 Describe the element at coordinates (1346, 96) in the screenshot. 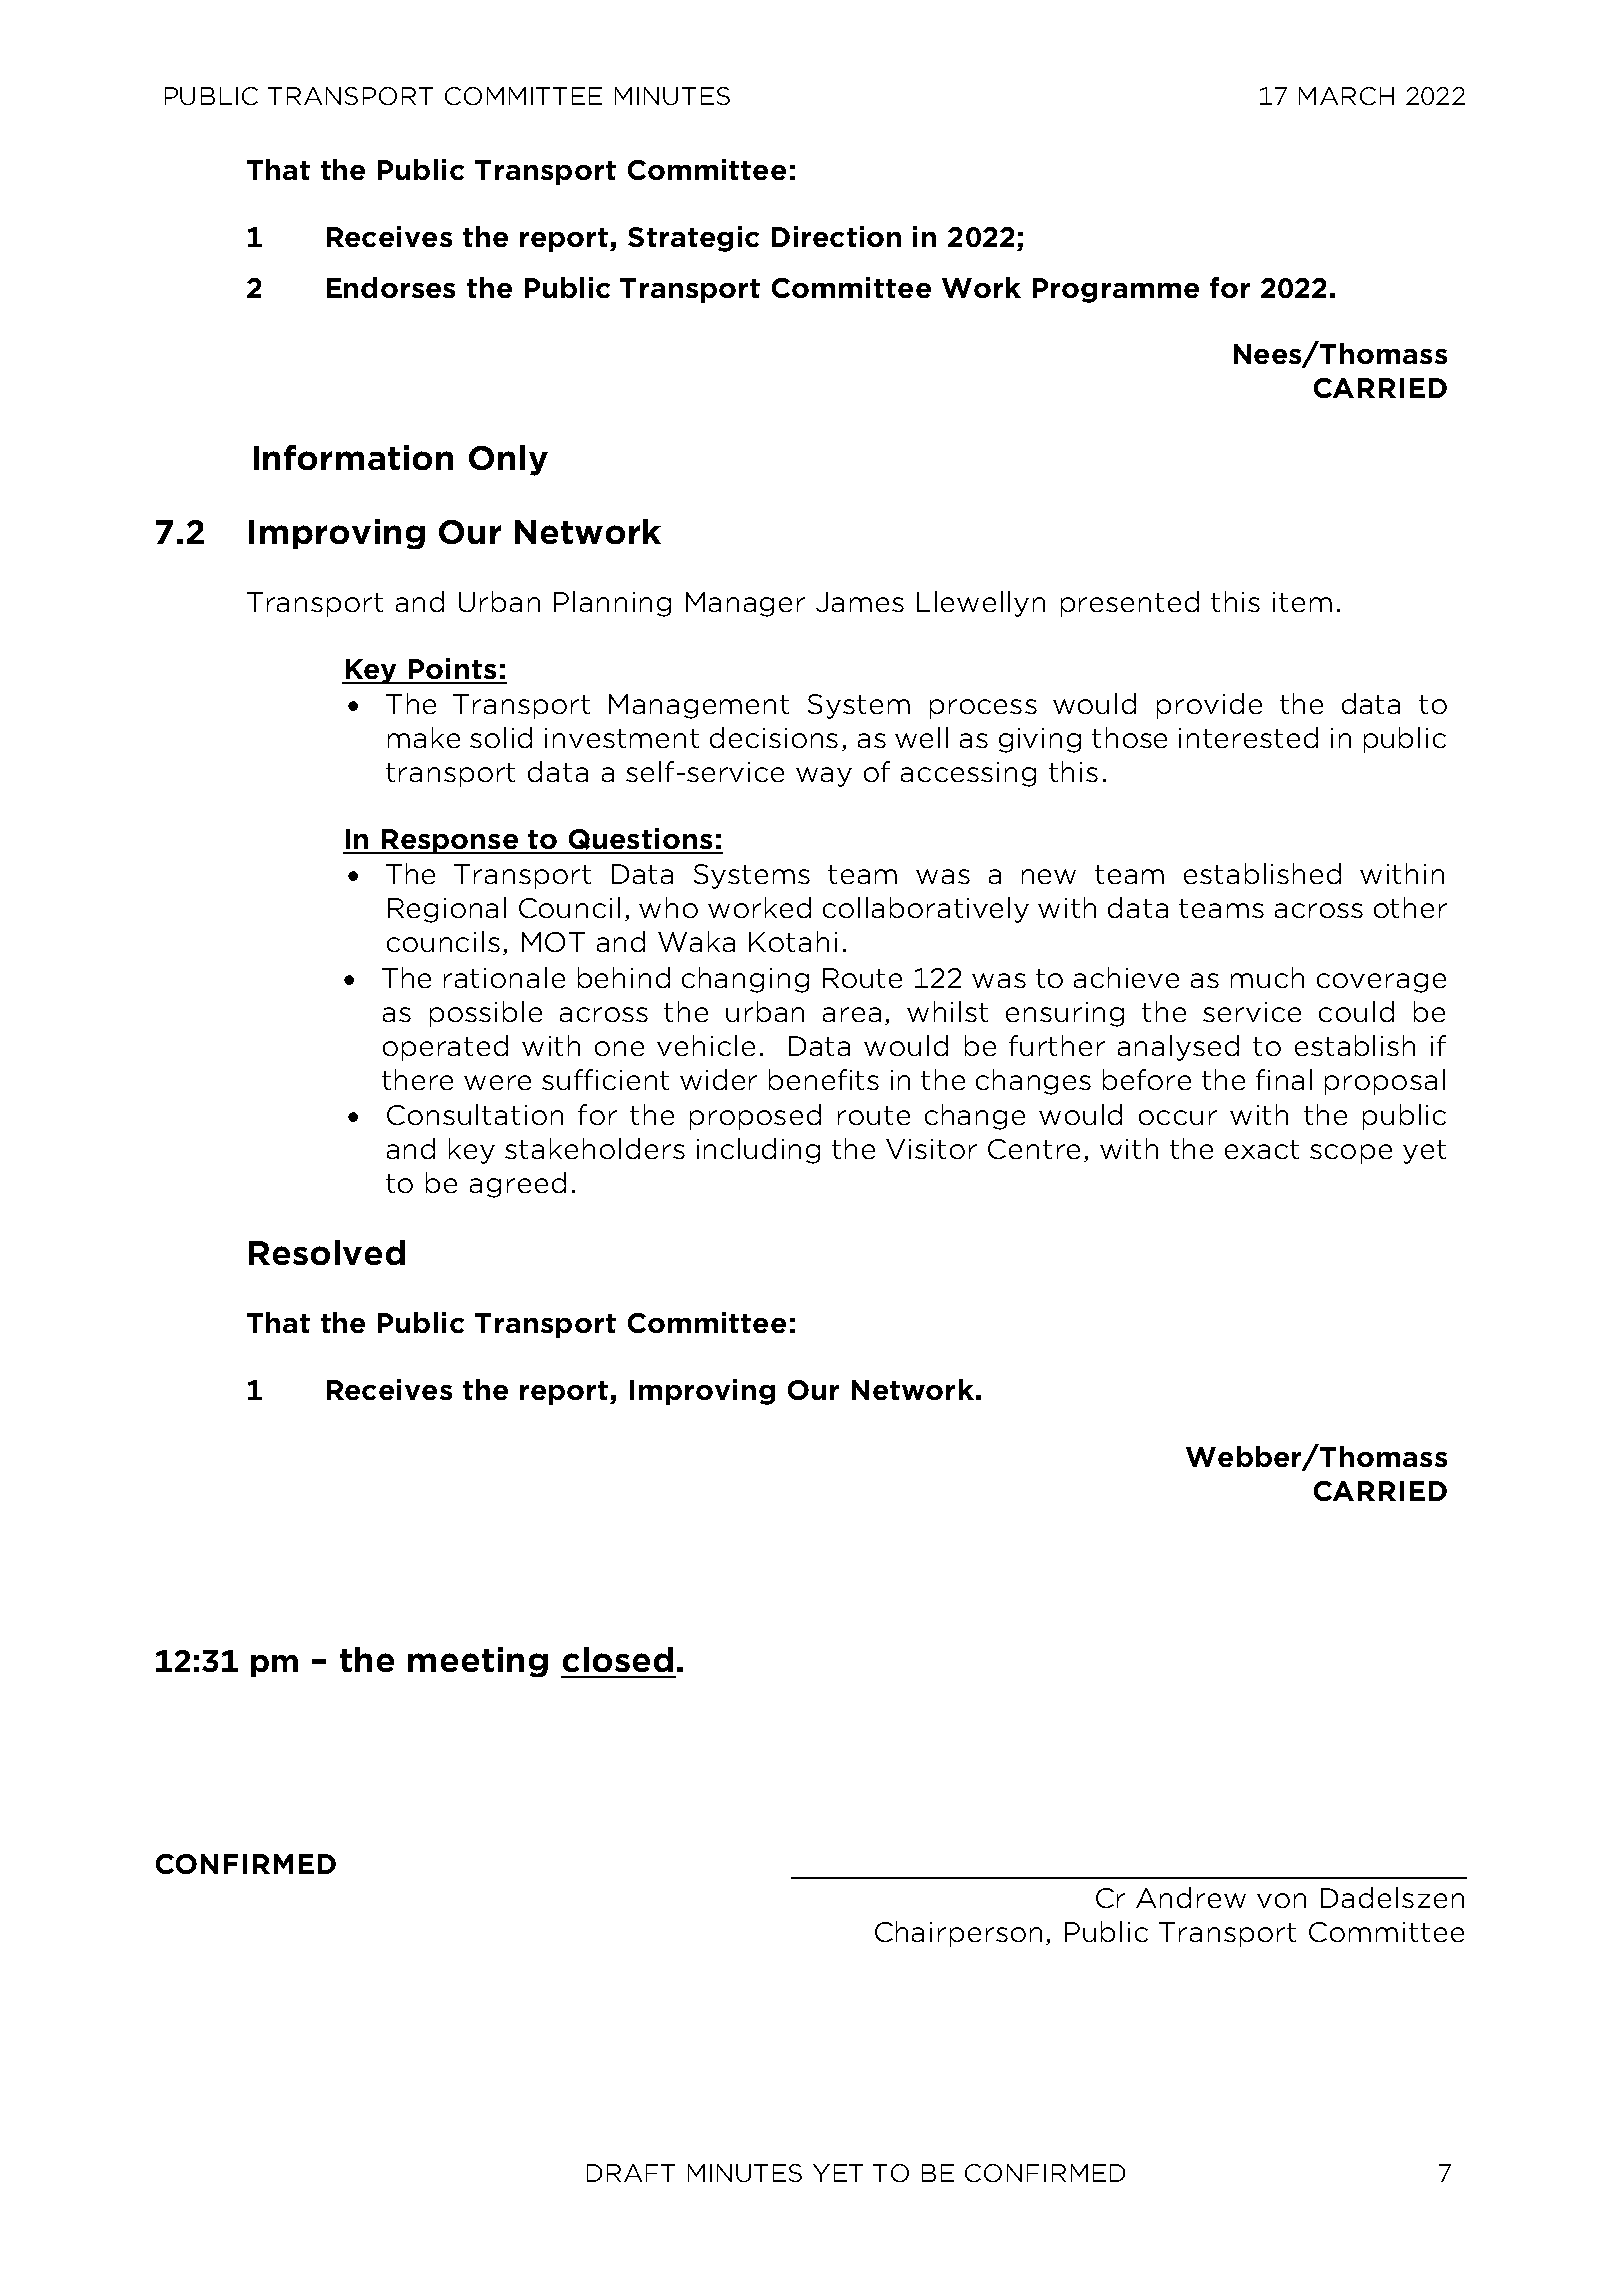

I see `MARCH` at that location.
